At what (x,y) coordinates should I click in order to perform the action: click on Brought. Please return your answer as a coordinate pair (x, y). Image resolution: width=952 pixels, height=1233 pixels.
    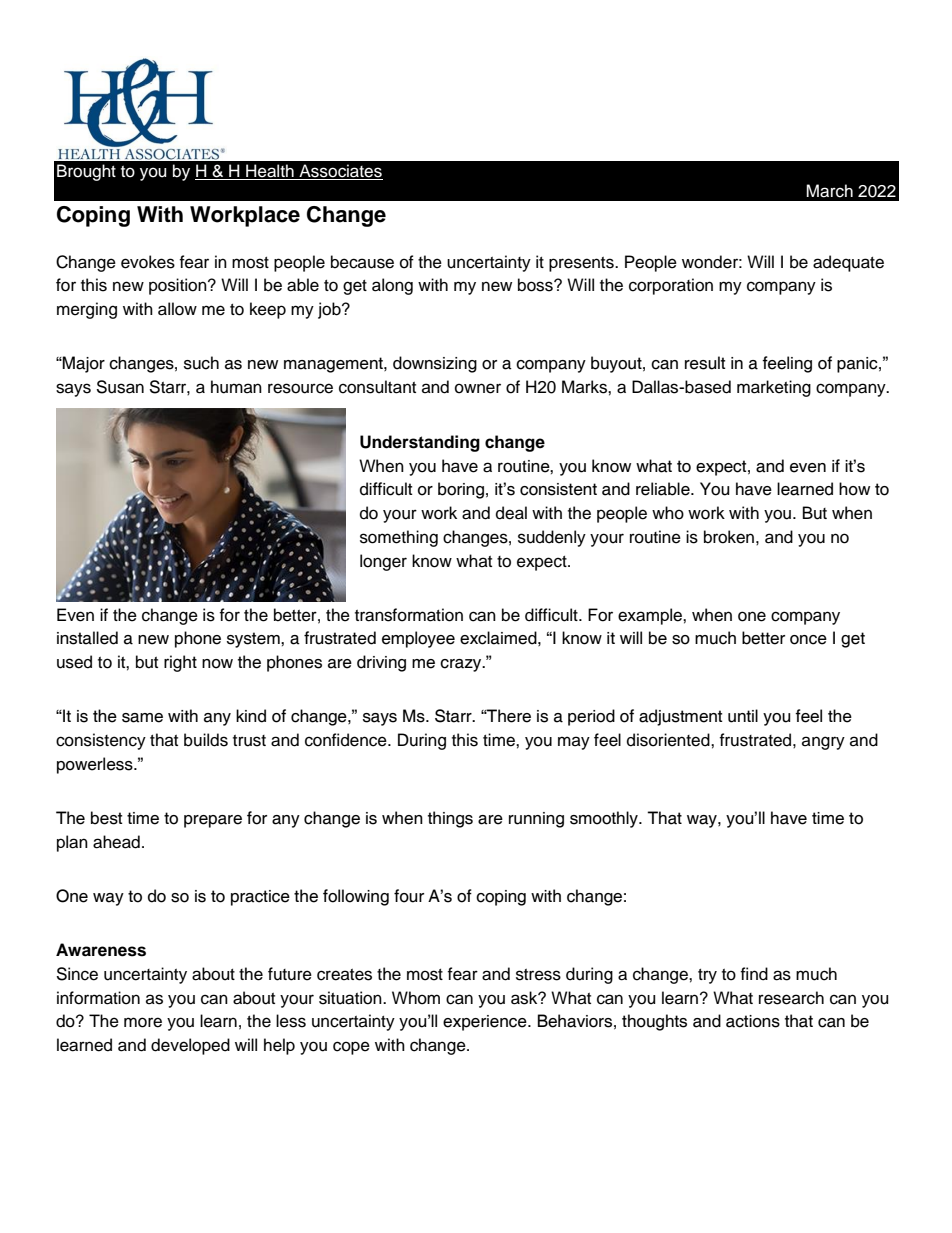
    Looking at the image, I should click on (86, 172).
